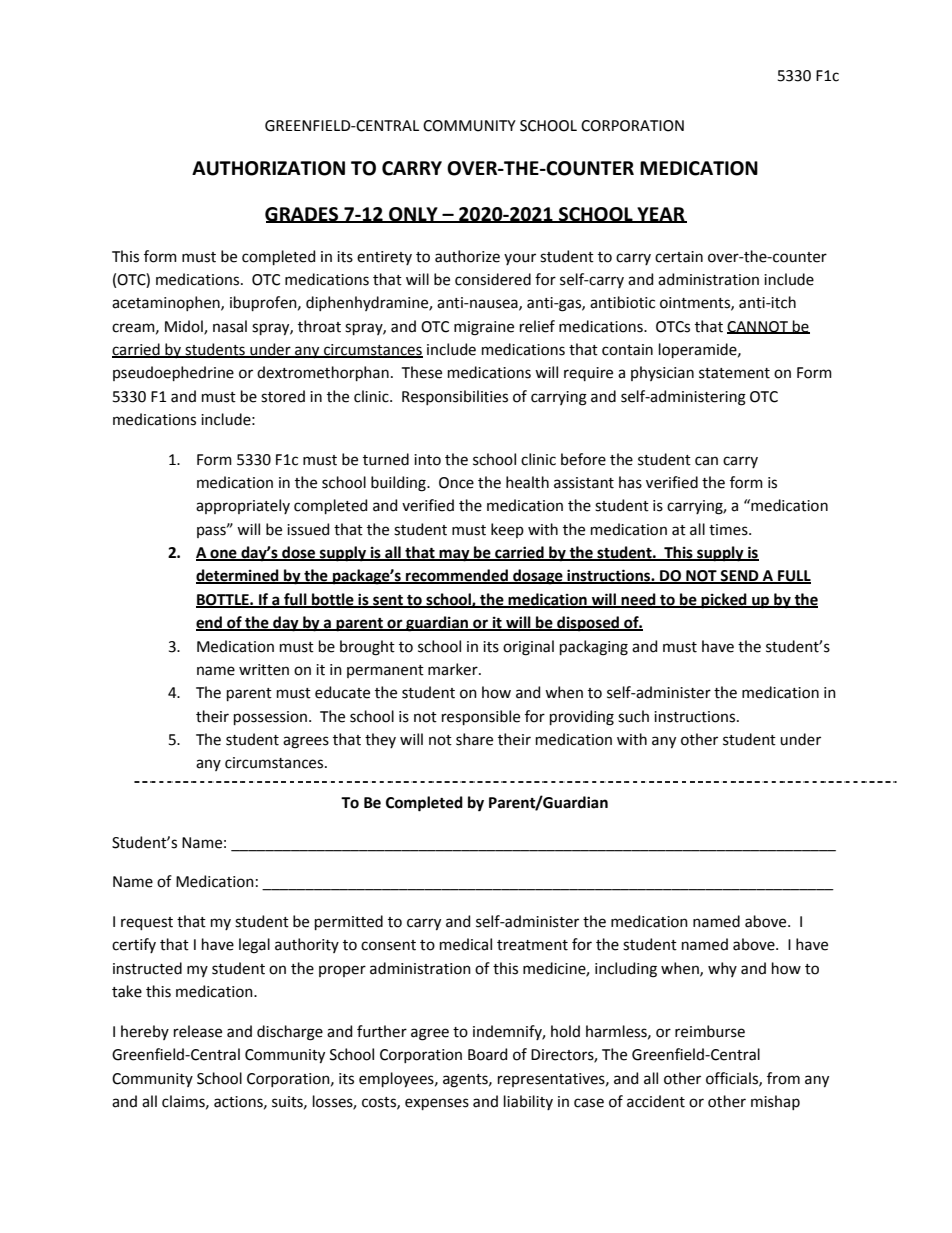 This screenshot has width=952, height=1233. I want to click on Responsibilities, so click(455, 397).
